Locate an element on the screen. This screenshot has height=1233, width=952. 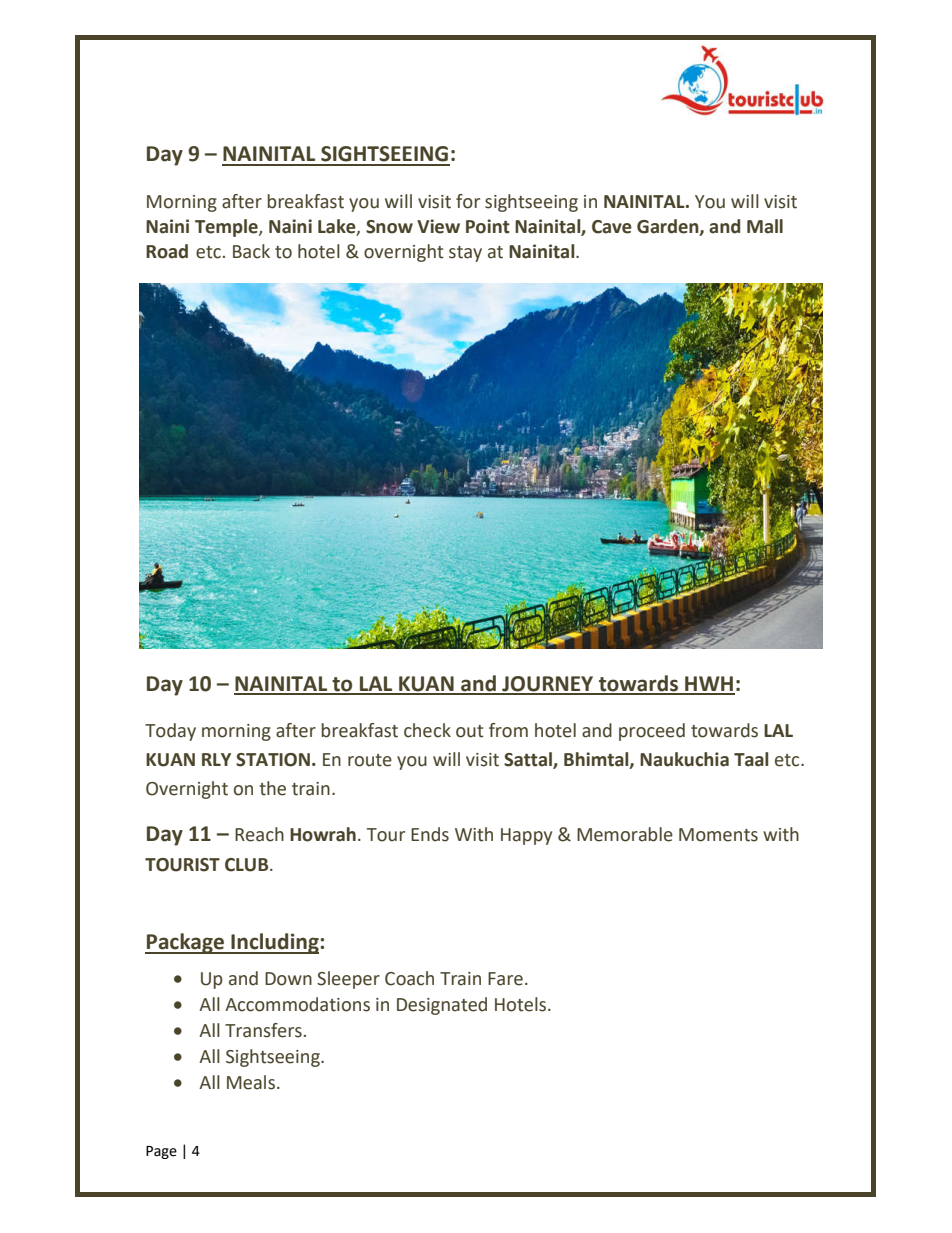
Designated is located at coordinates (442, 1006).
